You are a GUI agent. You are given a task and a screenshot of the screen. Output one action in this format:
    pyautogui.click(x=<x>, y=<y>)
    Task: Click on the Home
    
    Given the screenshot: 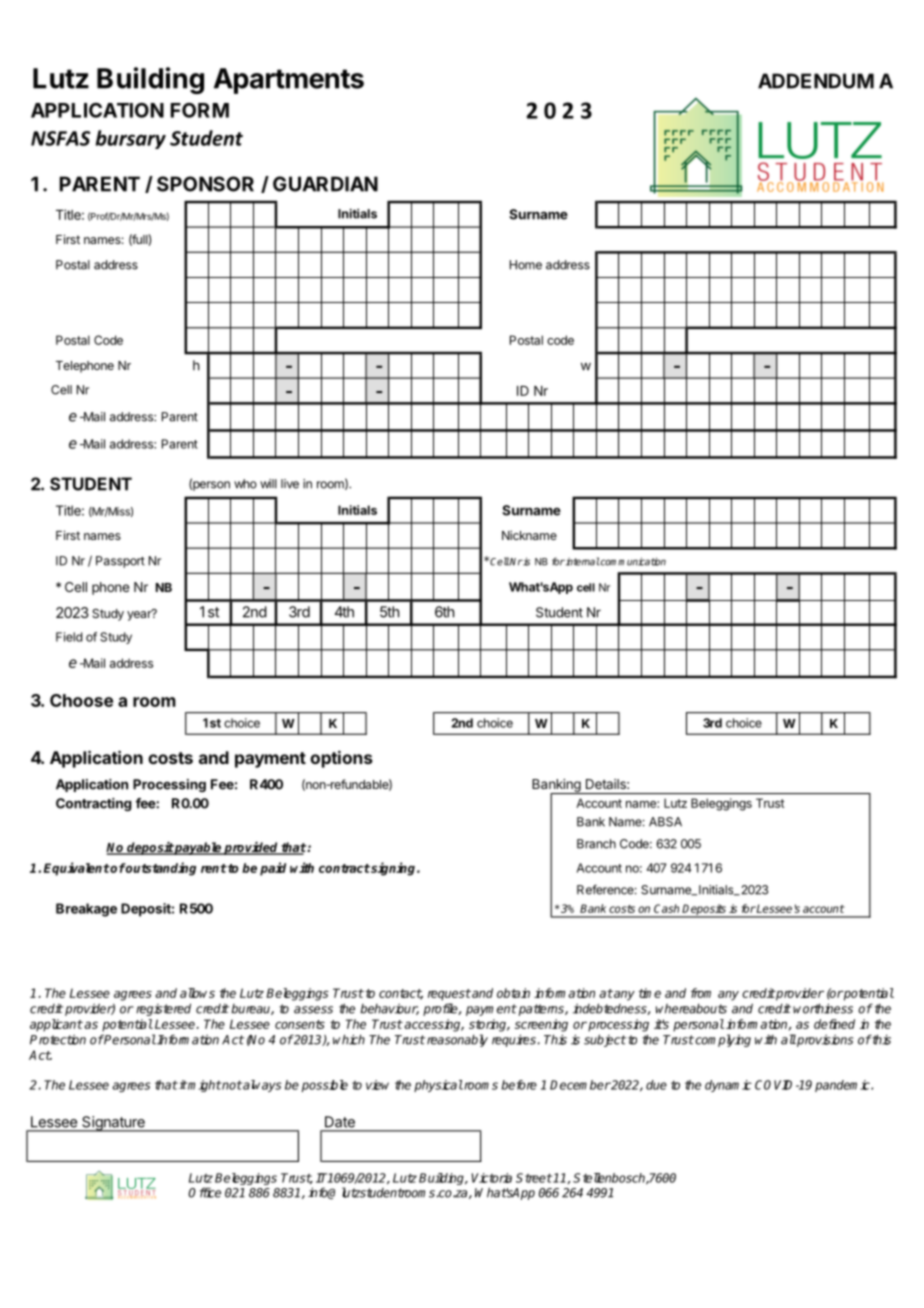 What is the action you would take?
    pyautogui.click(x=526, y=265)
